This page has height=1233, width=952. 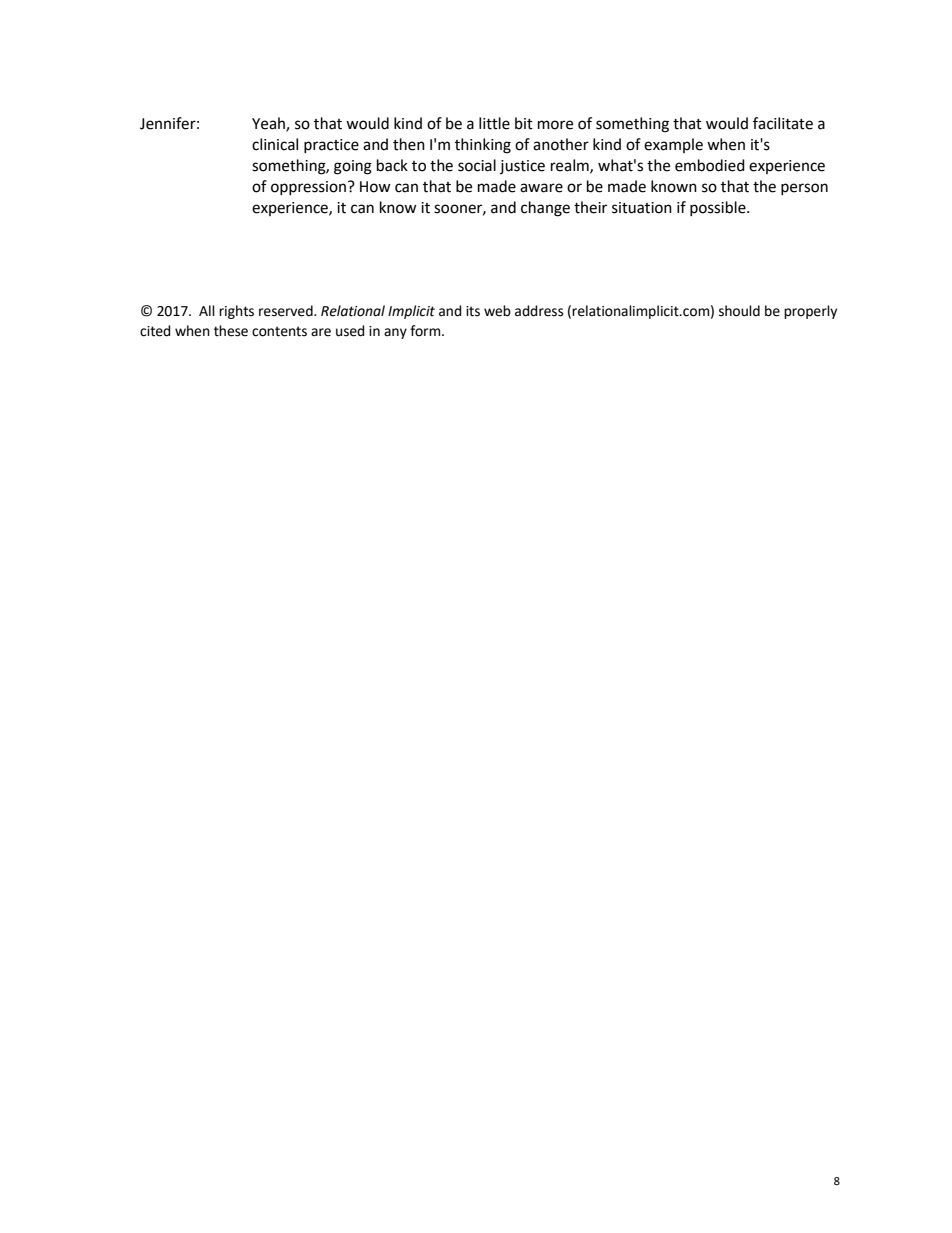 What do you see at coordinates (275, 144) in the page?
I see `clinical` at bounding box center [275, 144].
